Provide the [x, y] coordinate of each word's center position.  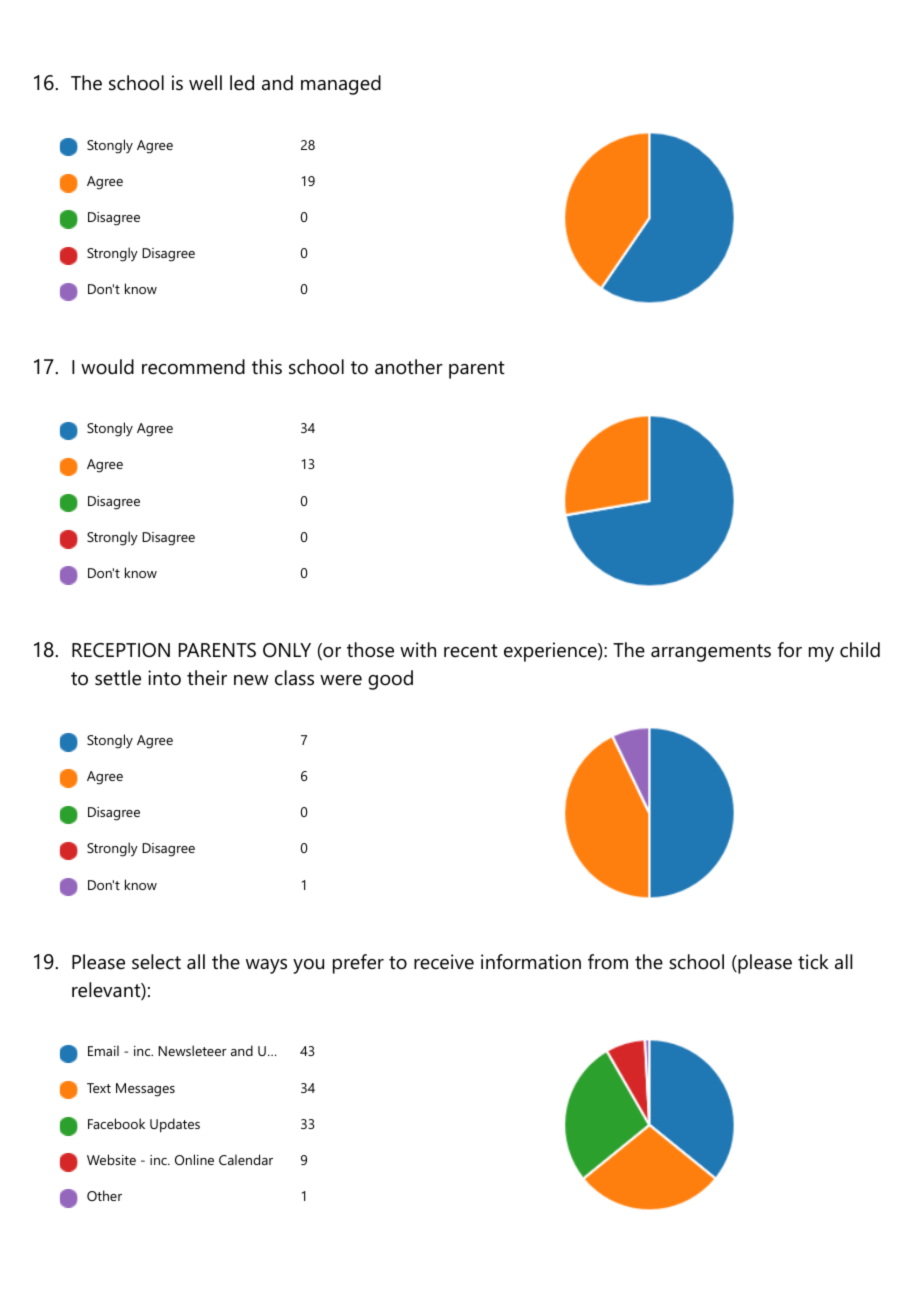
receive [444, 962]
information [531, 962]
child [860, 650]
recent [471, 651]
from [608, 962]
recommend [193, 367]
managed [341, 85]
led [242, 83]
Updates [175, 1125]
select [156, 962]
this [267, 367]
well [205, 83]
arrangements [711, 653]
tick [813, 962]
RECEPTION [121, 650]
